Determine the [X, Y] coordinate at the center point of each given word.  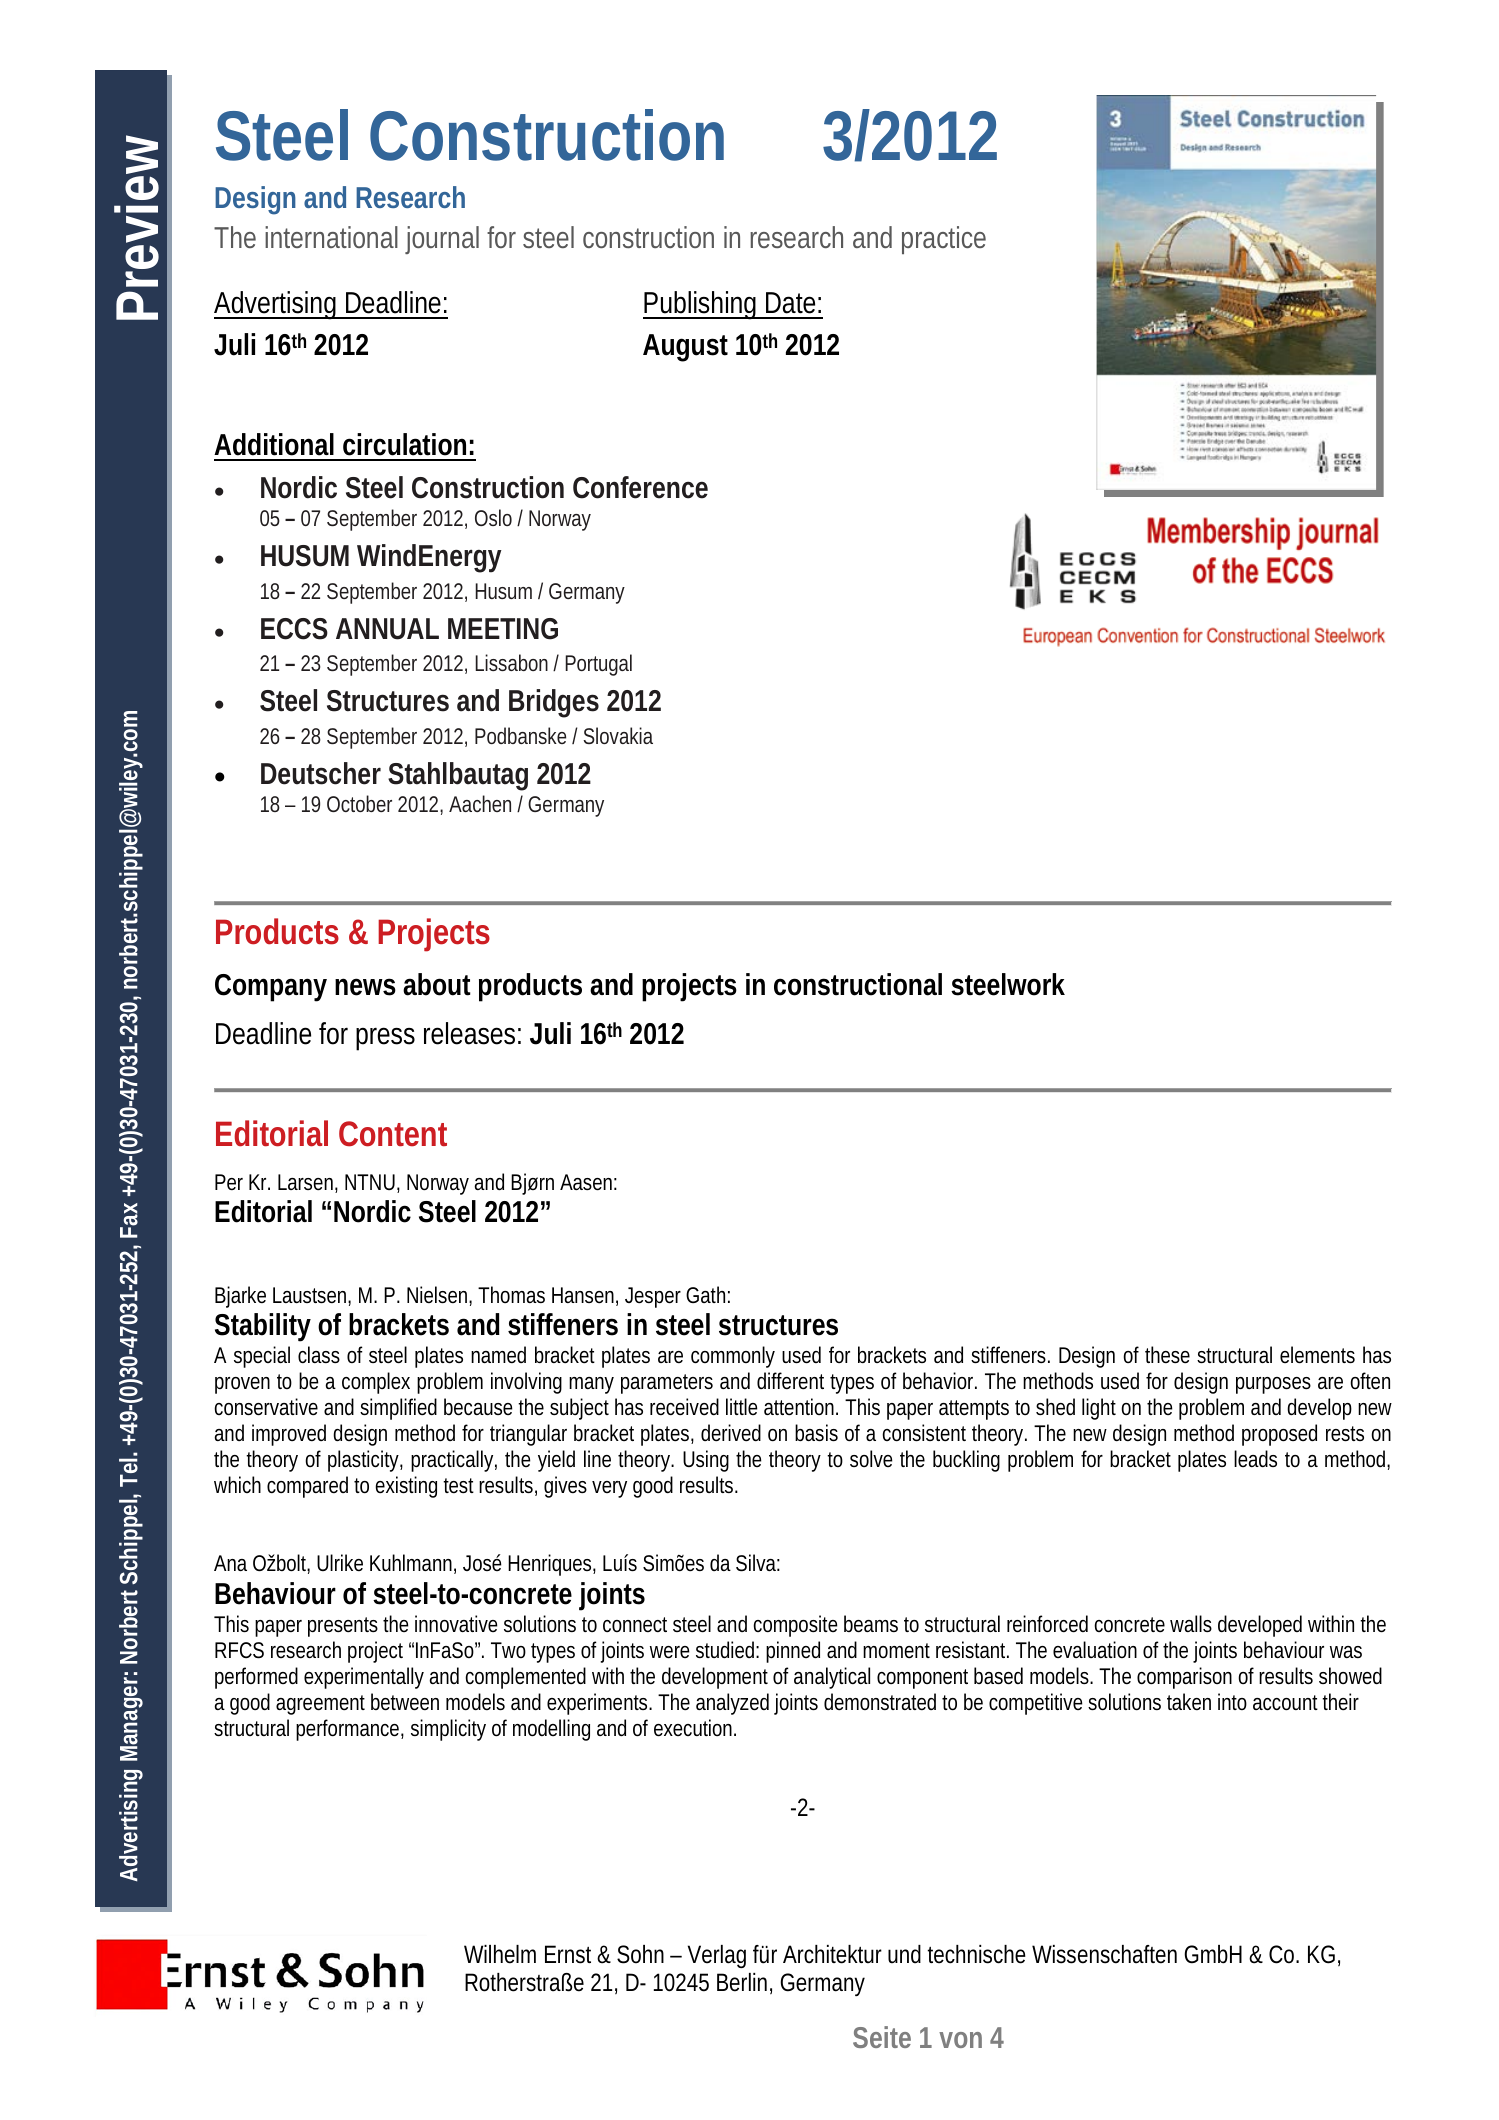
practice [944, 240]
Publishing [702, 305]
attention [801, 1407]
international [331, 237]
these [1167, 1355]
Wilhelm [500, 1954]
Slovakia [618, 735]
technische [977, 1954]
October [359, 803]
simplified [398, 1409]
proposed [1279, 1435]
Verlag [717, 1956]
